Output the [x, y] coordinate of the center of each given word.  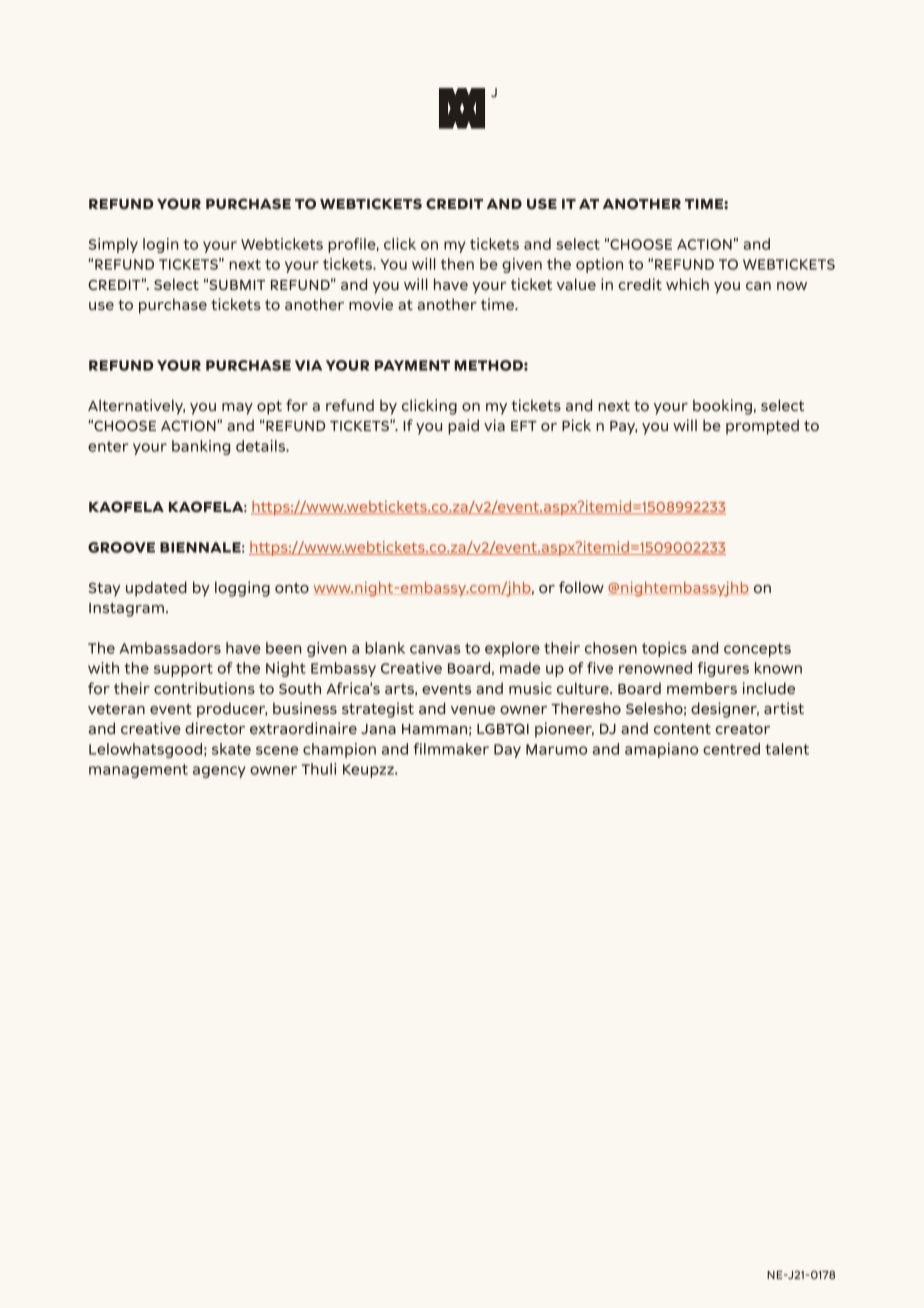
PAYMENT [412, 365]
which [687, 284]
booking [722, 407]
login [160, 245]
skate [231, 749]
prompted [762, 427]
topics [664, 649]
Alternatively [136, 407]
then [457, 264]
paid [463, 427]
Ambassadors [170, 648]
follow [581, 587]
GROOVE [121, 547]
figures [723, 669]
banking [201, 447]
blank [385, 648]
